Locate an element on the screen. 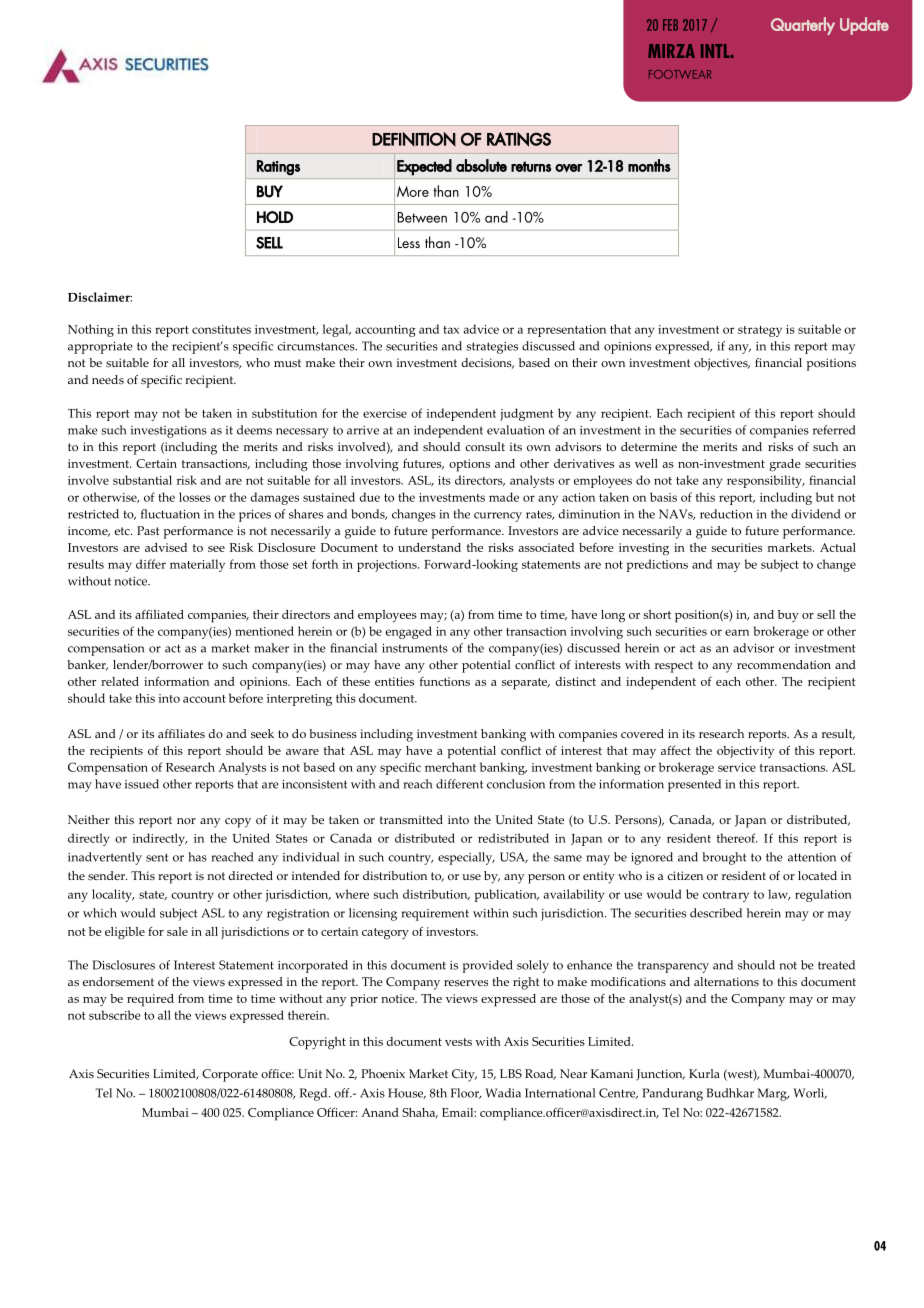 This screenshot has width=924, height=1308. understand is located at coordinates (429, 547).
